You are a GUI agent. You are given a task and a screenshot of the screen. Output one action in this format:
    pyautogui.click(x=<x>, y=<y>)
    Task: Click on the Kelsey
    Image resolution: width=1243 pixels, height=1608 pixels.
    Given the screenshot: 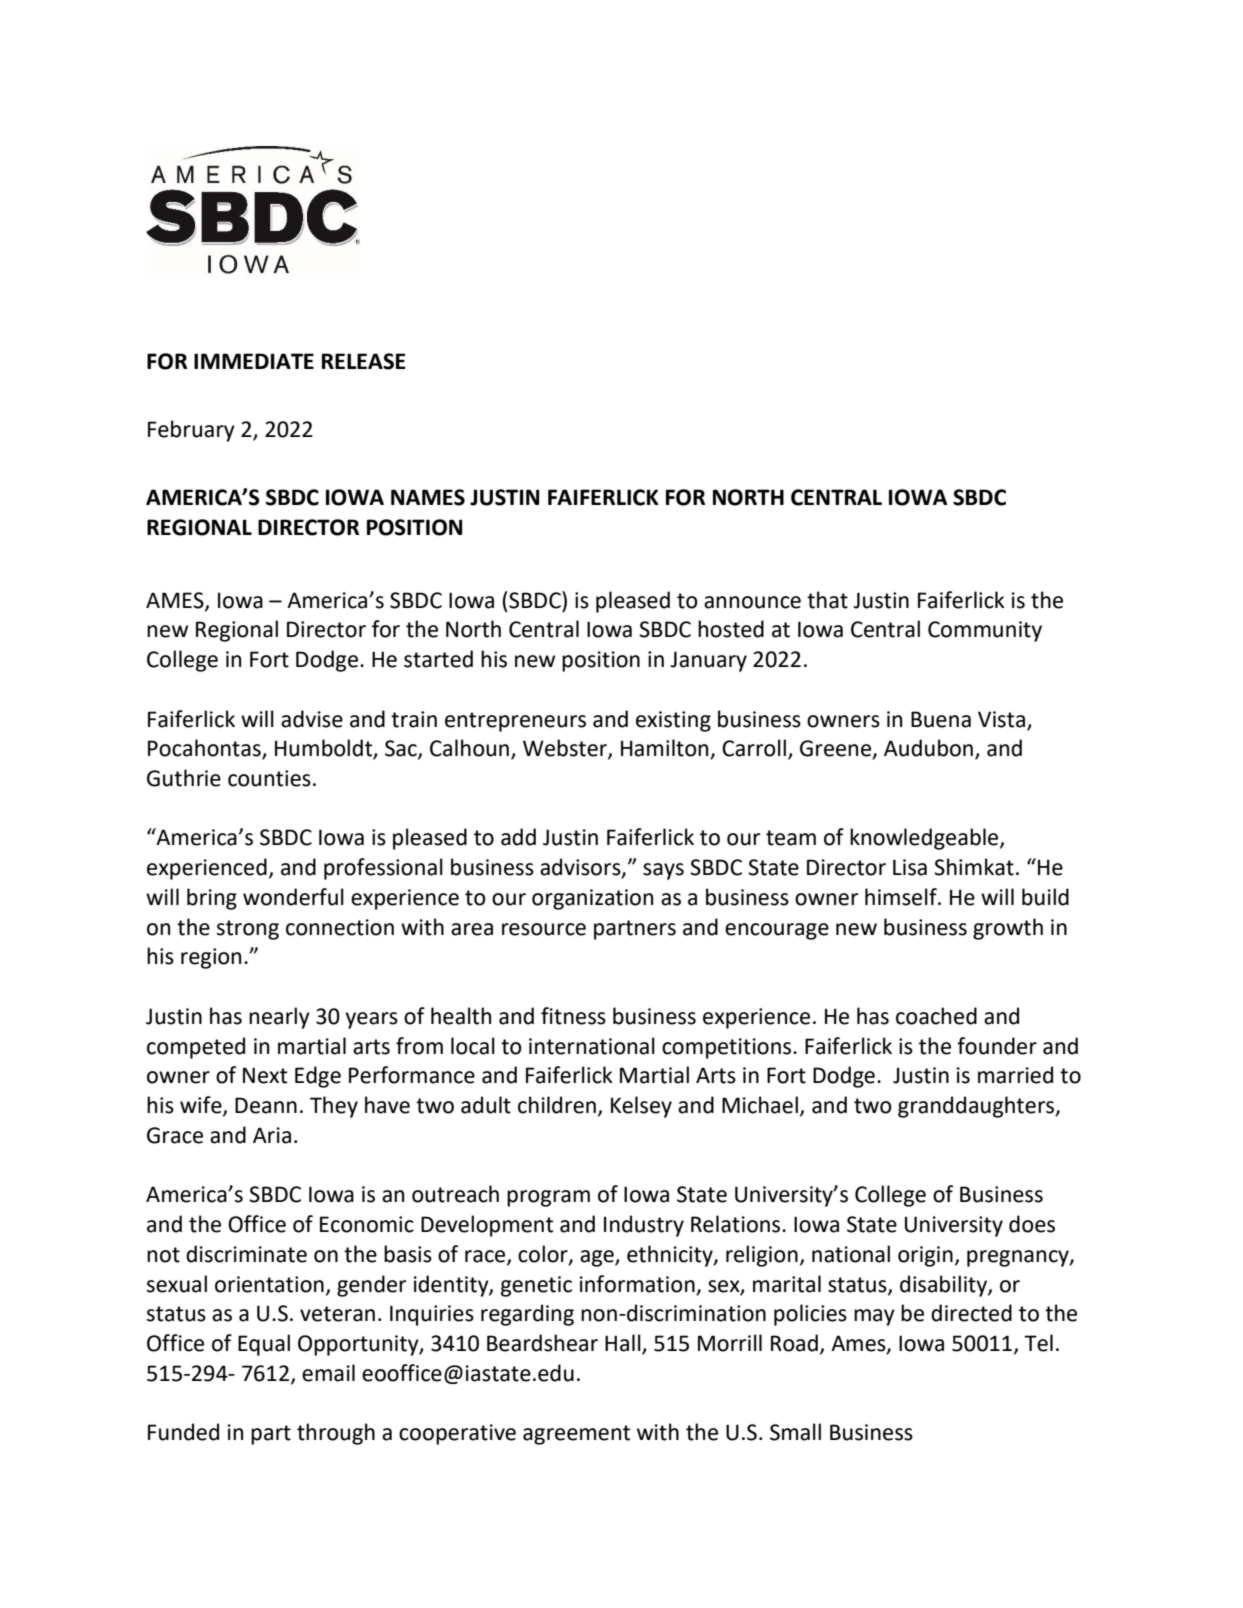 What is the action you would take?
    pyautogui.click(x=641, y=1107)
